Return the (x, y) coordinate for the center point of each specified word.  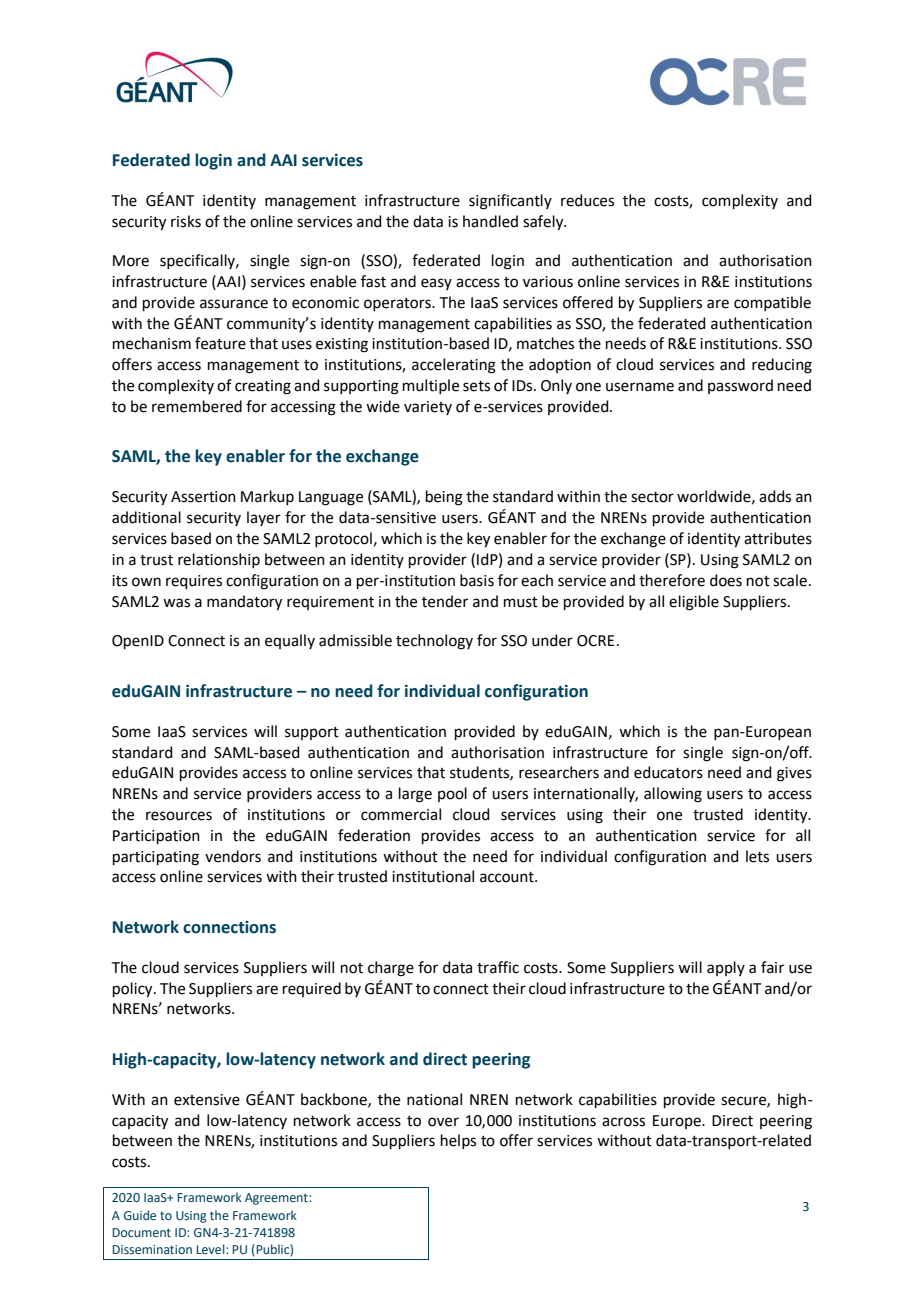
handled (490, 221)
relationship (219, 560)
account (508, 877)
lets (757, 856)
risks (186, 221)
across (623, 1122)
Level (211, 1249)
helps (458, 1141)
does (726, 580)
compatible (772, 303)
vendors (233, 856)
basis (477, 580)
